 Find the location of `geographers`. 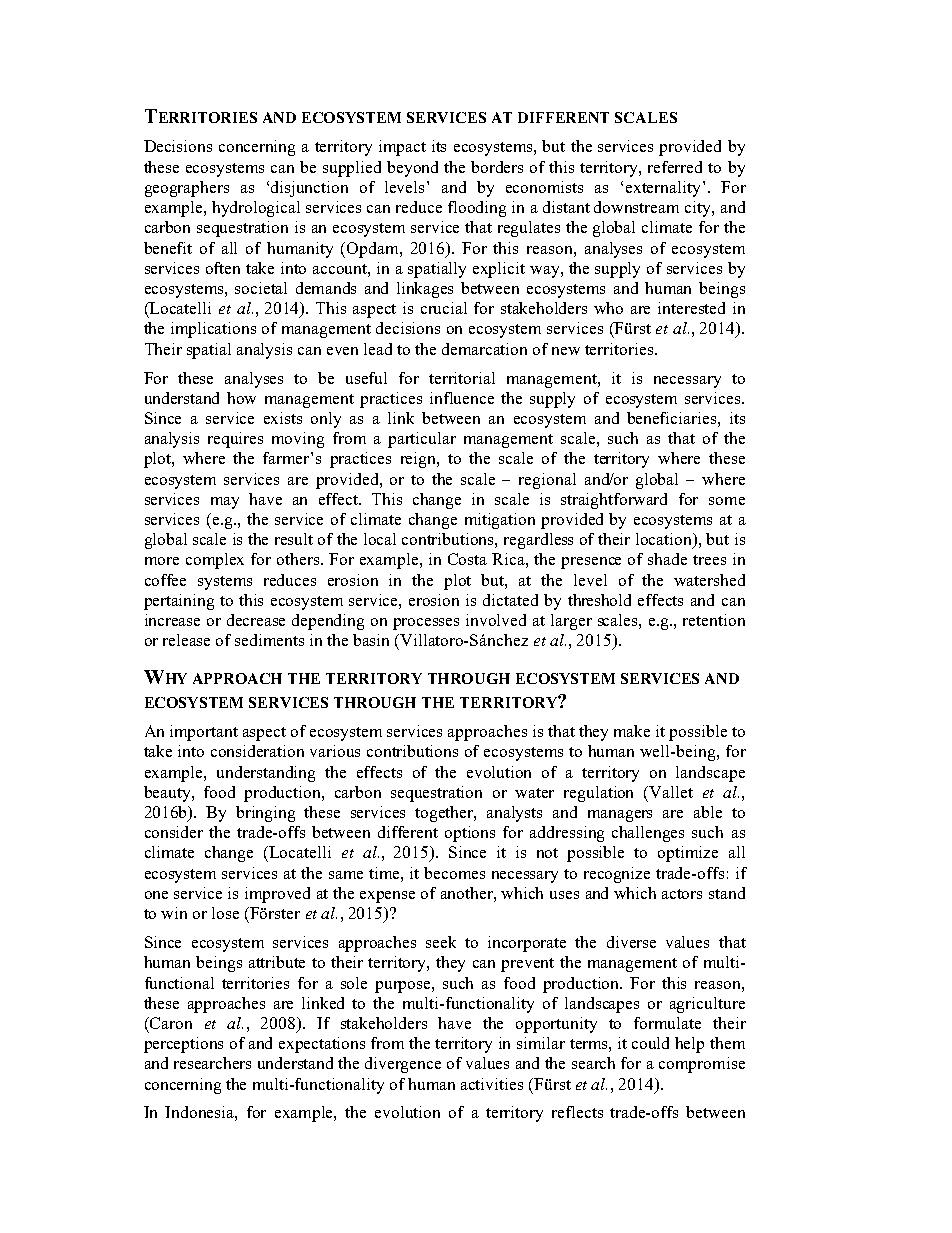

geographers is located at coordinates (187, 189).
